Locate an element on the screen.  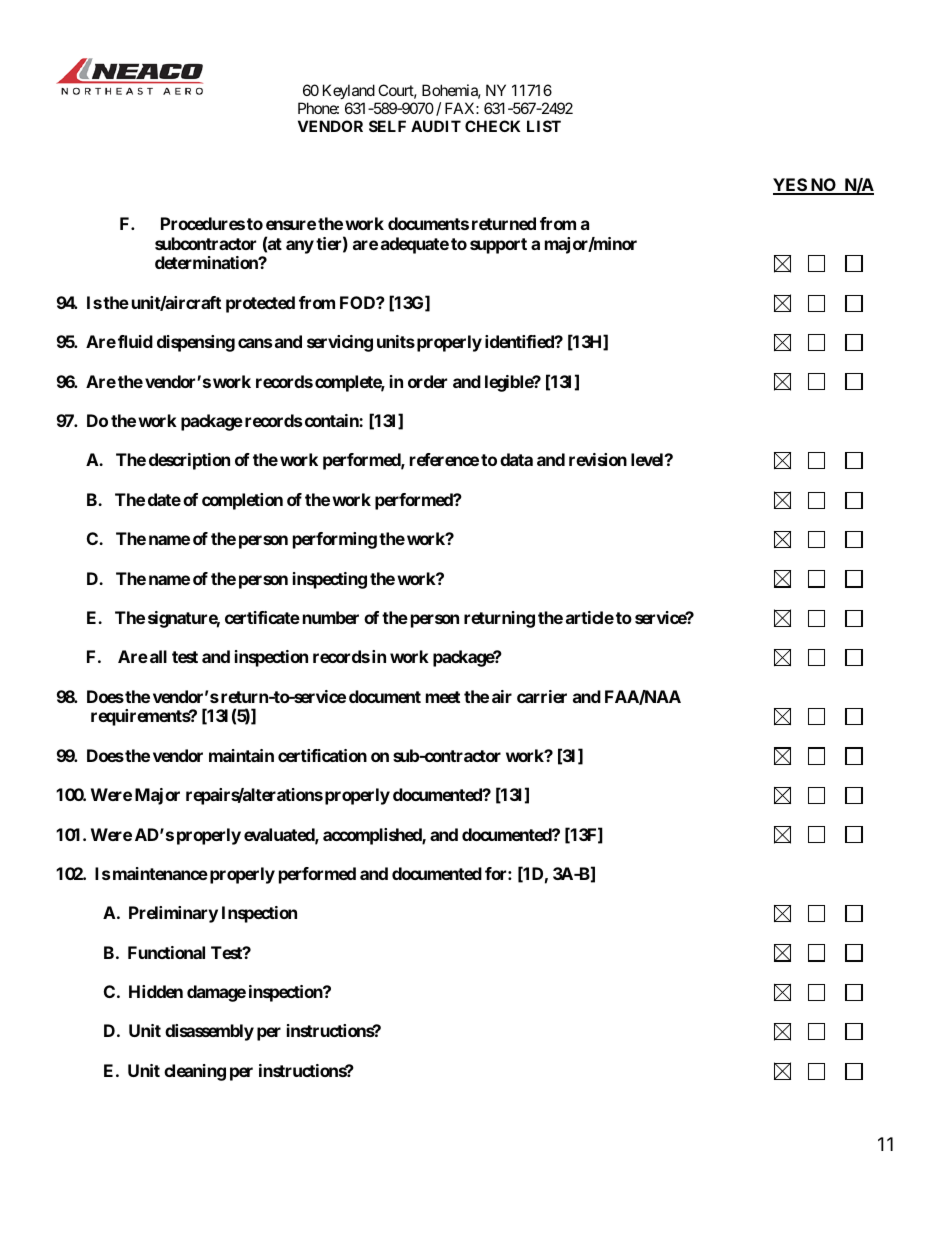
disassembly is located at coordinates (209, 1032).
